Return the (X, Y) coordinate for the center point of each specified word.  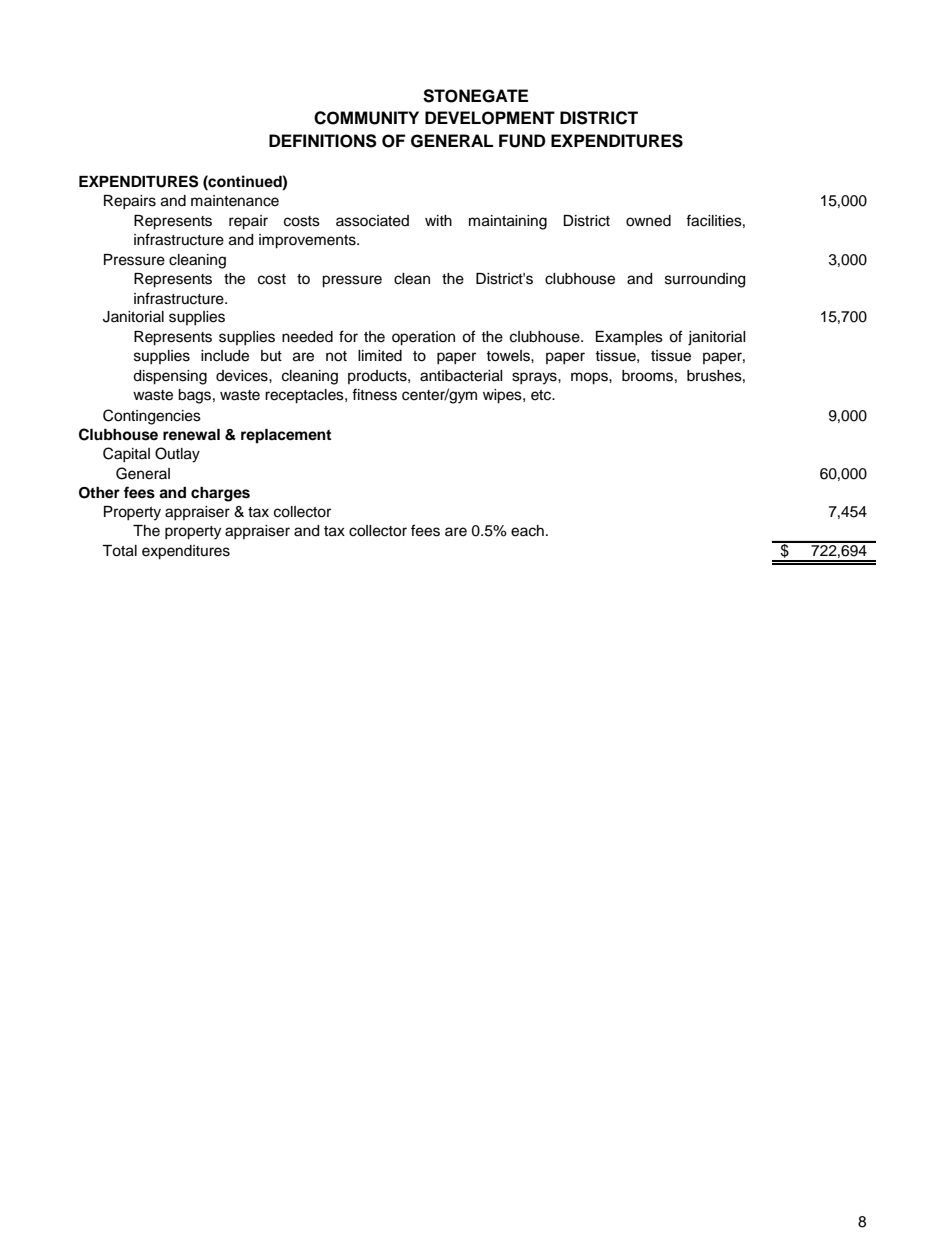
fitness (374, 394)
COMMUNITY (366, 118)
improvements (308, 241)
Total (119, 551)
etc (542, 395)
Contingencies (152, 417)
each (527, 531)
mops (590, 378)
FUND (522, 141)
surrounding (705, 280)
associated (372, 221)
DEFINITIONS (323, 141)
